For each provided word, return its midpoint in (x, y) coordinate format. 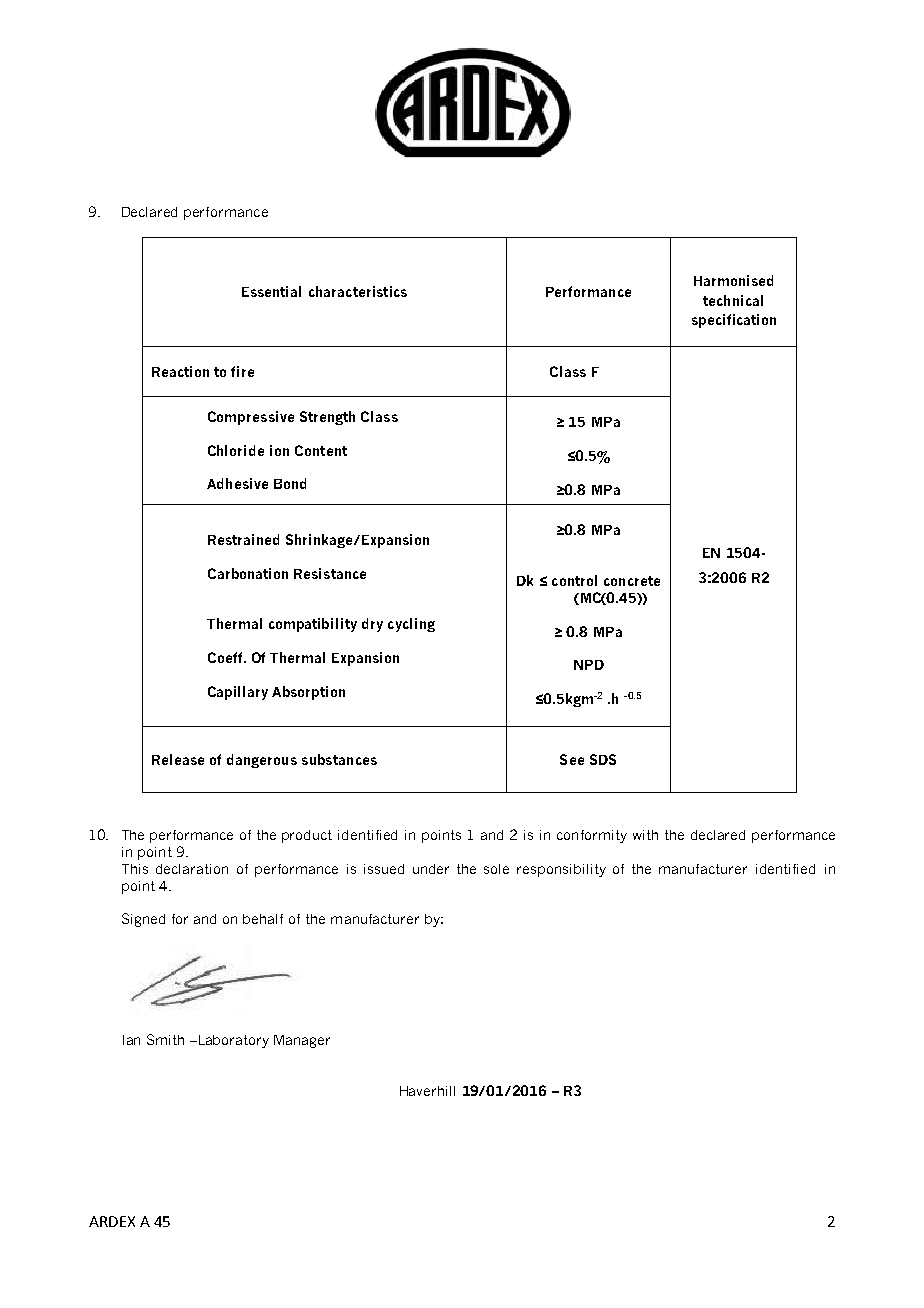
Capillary (238, 693)
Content (321, 450)
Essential (271, 291)
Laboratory (232, 1041)
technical (733, 300)
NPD (589, 665)
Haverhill (427, 1091)
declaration (192, 869)
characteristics (358, 291)
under (431, 869)
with (645, 835)
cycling (411, 625)
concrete (632, 581)
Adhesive (237, 483)
